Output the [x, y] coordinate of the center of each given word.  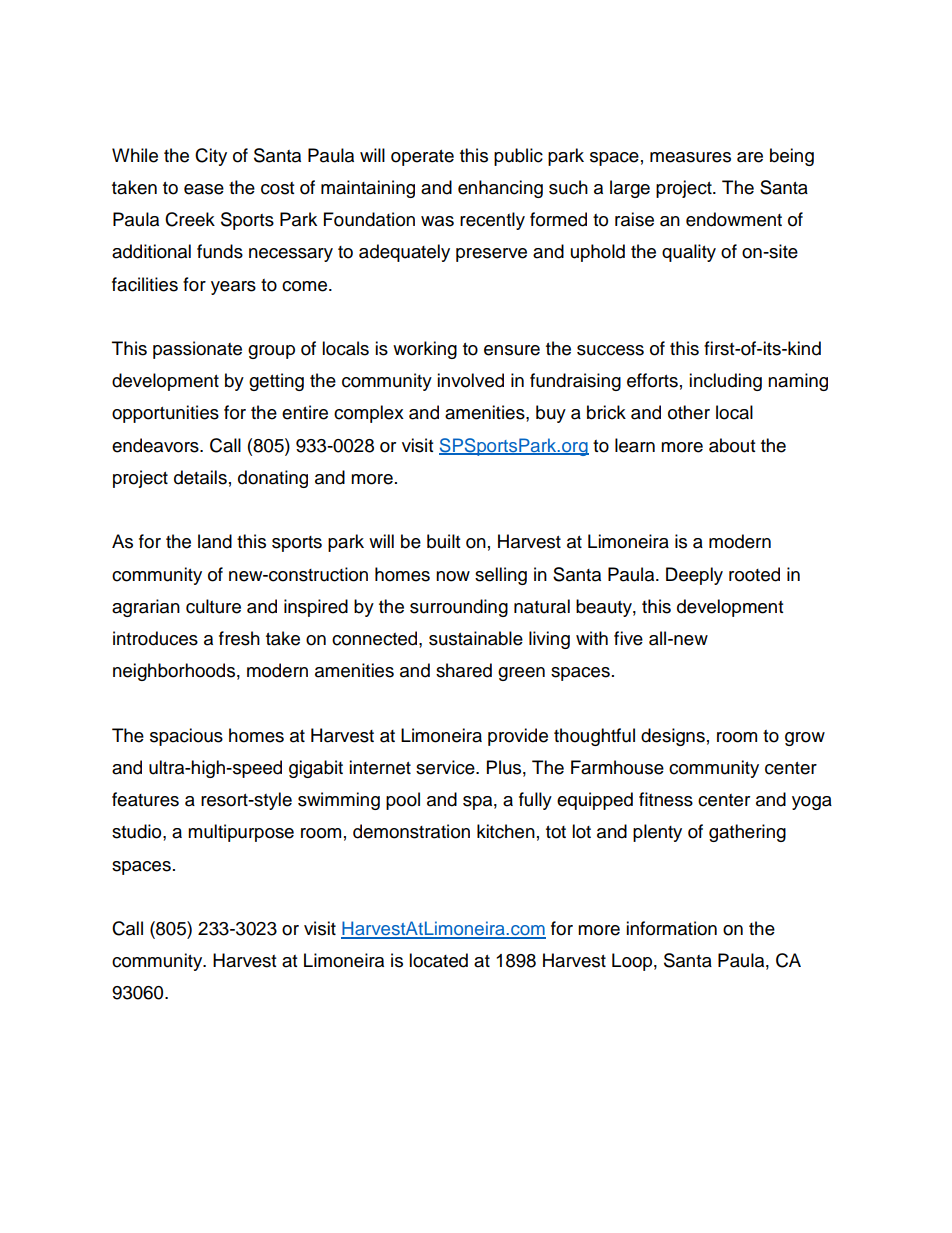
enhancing [500, 189]
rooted [754, 574]
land [215, 541]
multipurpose [241, 833]
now [453, 576]
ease [204, 189]
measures [690, 157]
